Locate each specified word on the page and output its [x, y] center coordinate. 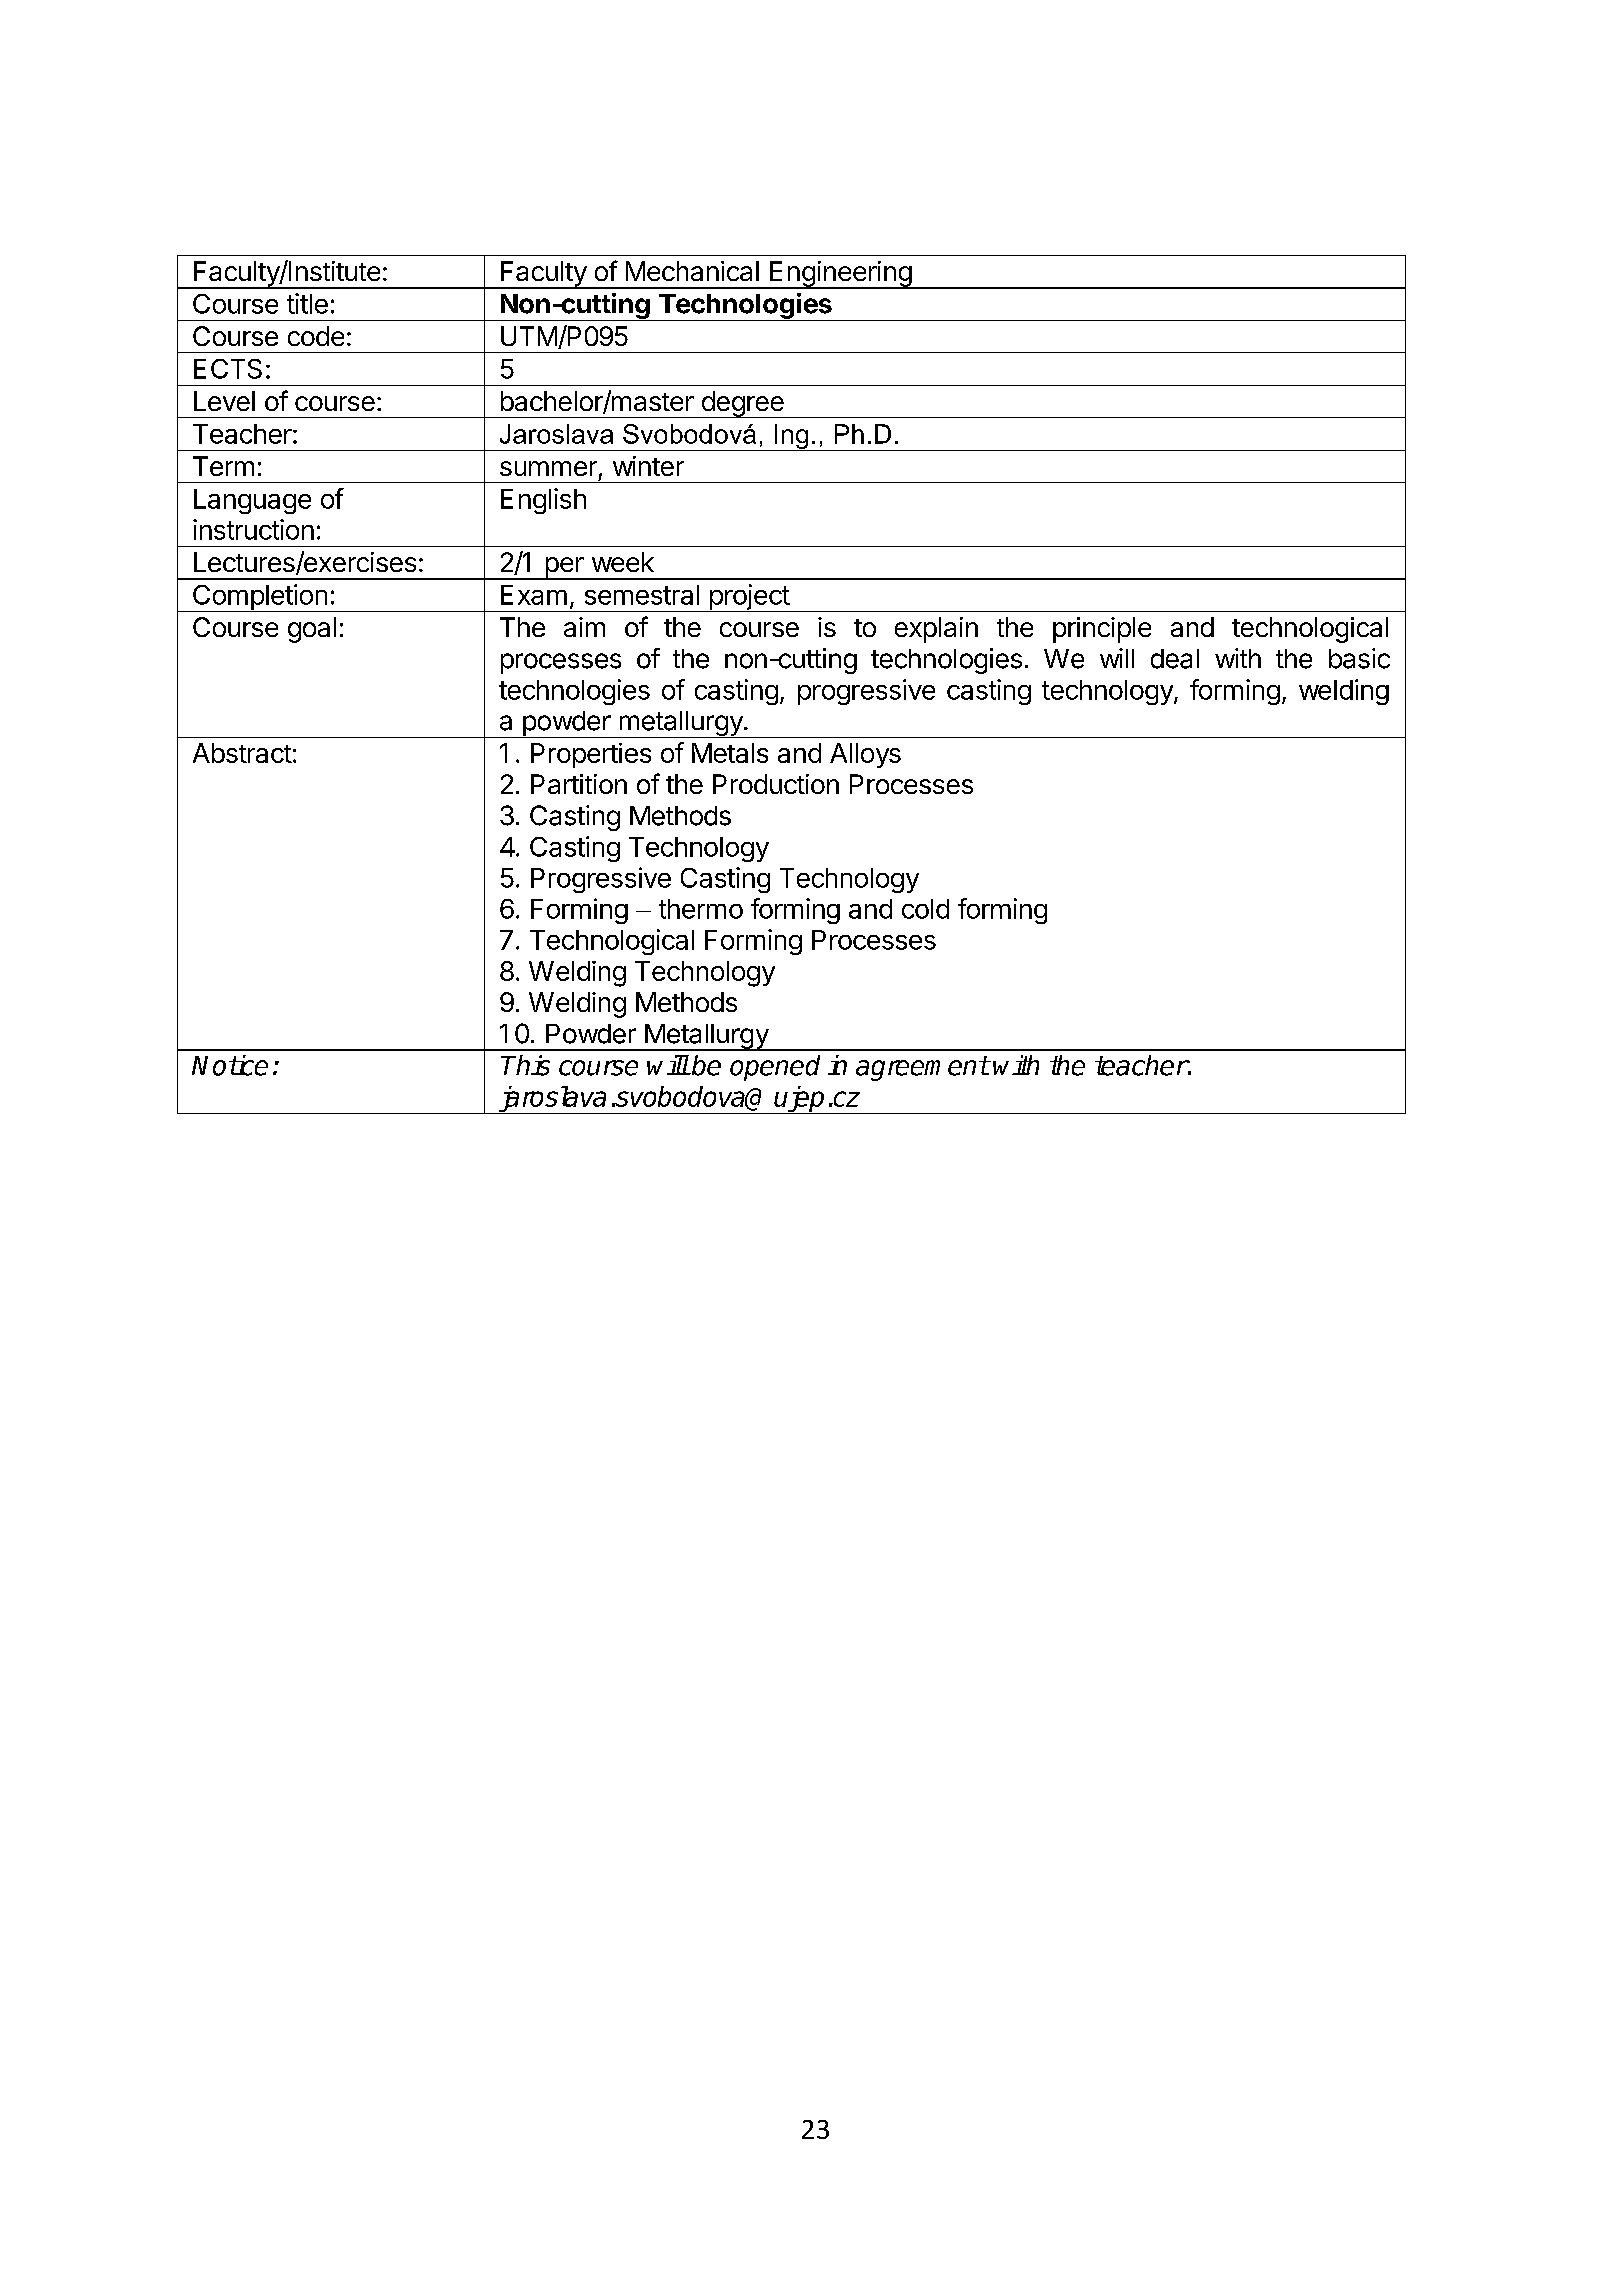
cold [925, 909]
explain [936, 630]
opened [775, 1068]
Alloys [865, 755]
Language [252, 501]
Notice [230, 1065]
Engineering [840, 275]
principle [1102, 630]
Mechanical [692, 271]
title [307, 303]
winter [648, 466]
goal [312, 630]
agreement [922, 1068]
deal [1175, 659]
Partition [579, 784]
